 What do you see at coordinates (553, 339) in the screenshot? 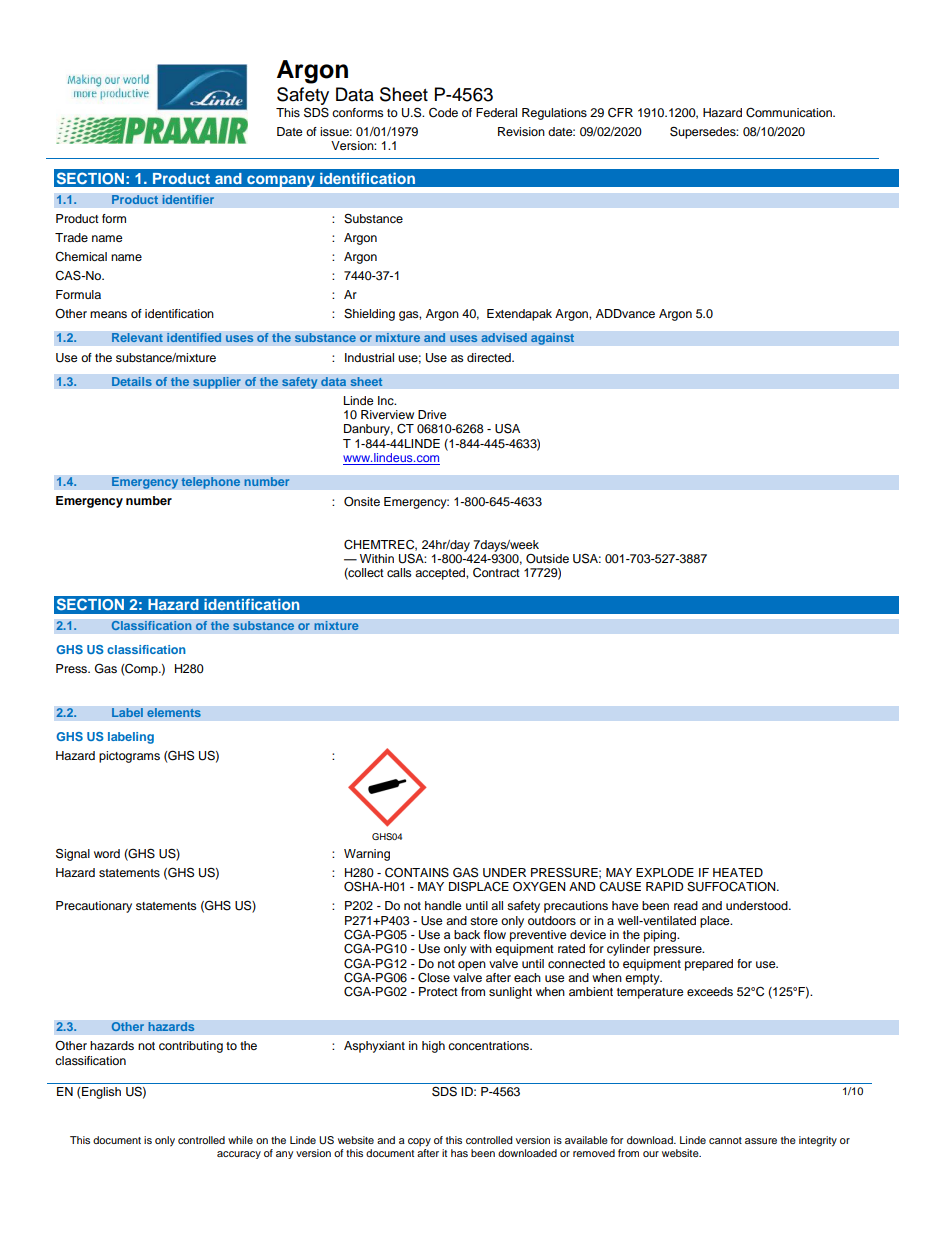
I see `against` at bounding box center [553, 339].
